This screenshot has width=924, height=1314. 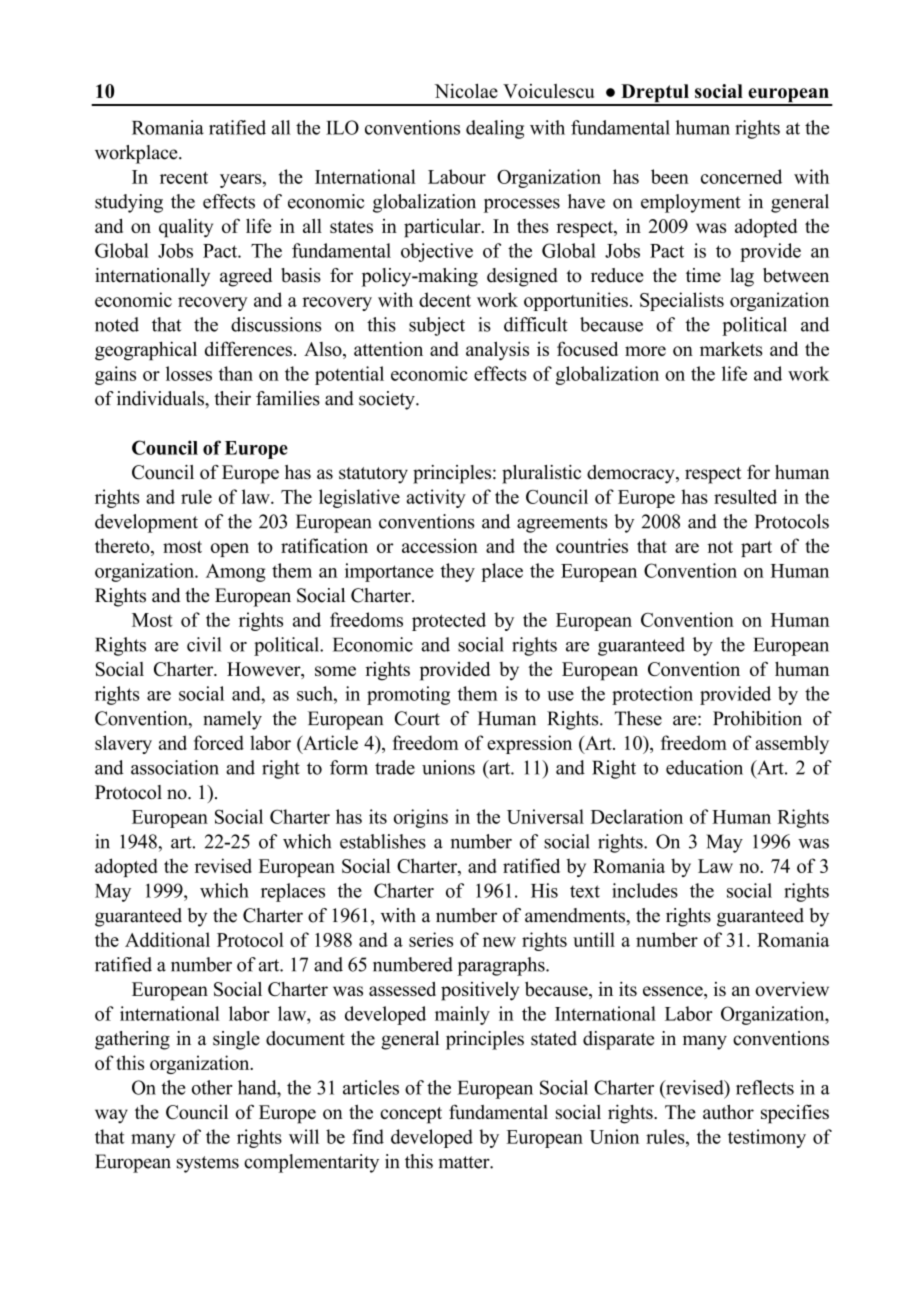 What do you see at coordinates (704, 767) in the screenshot?
I see `education` at bounding box center [704, 767].
